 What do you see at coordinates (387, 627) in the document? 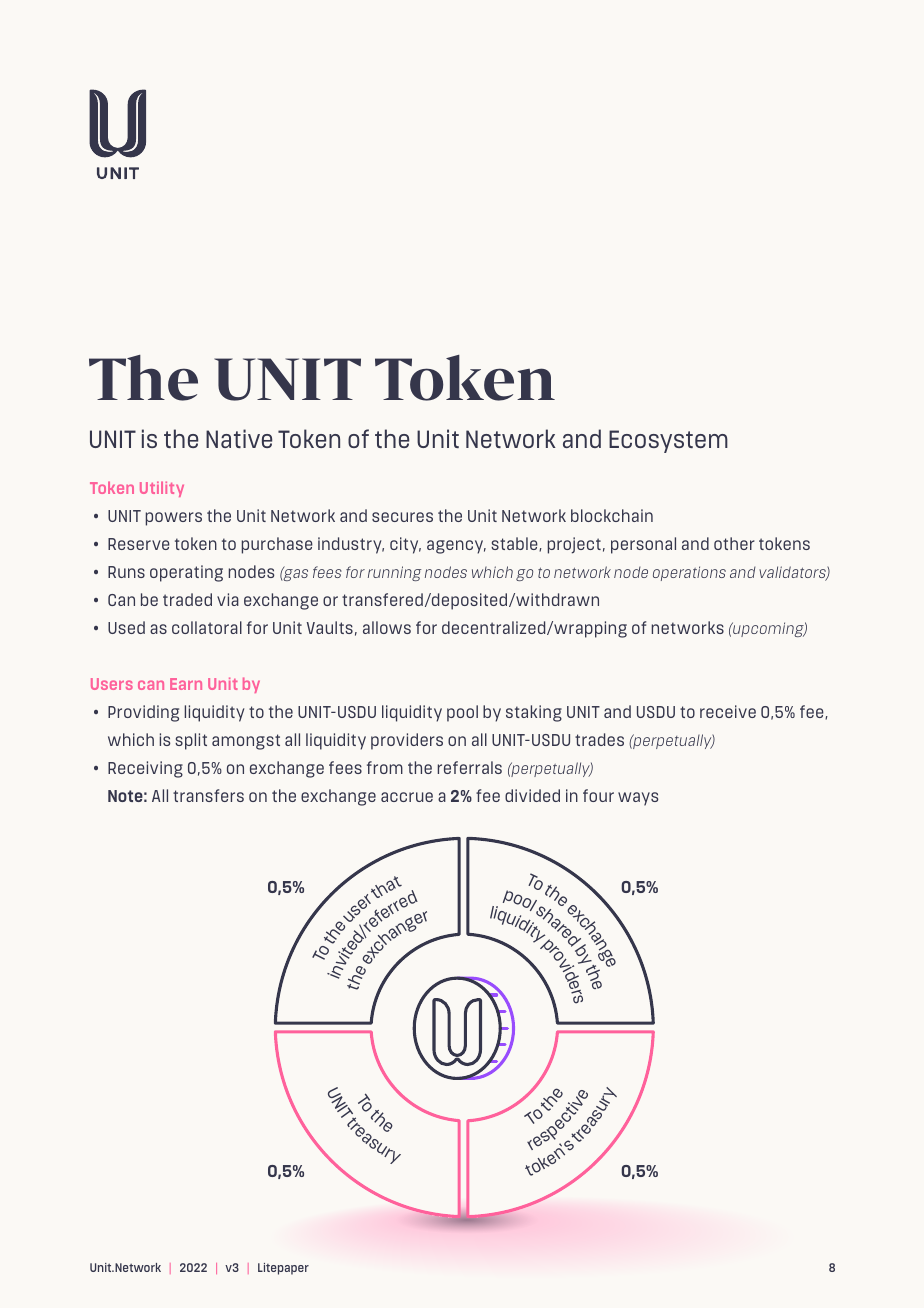
I see `allows` at bounding box center [387, 627].
